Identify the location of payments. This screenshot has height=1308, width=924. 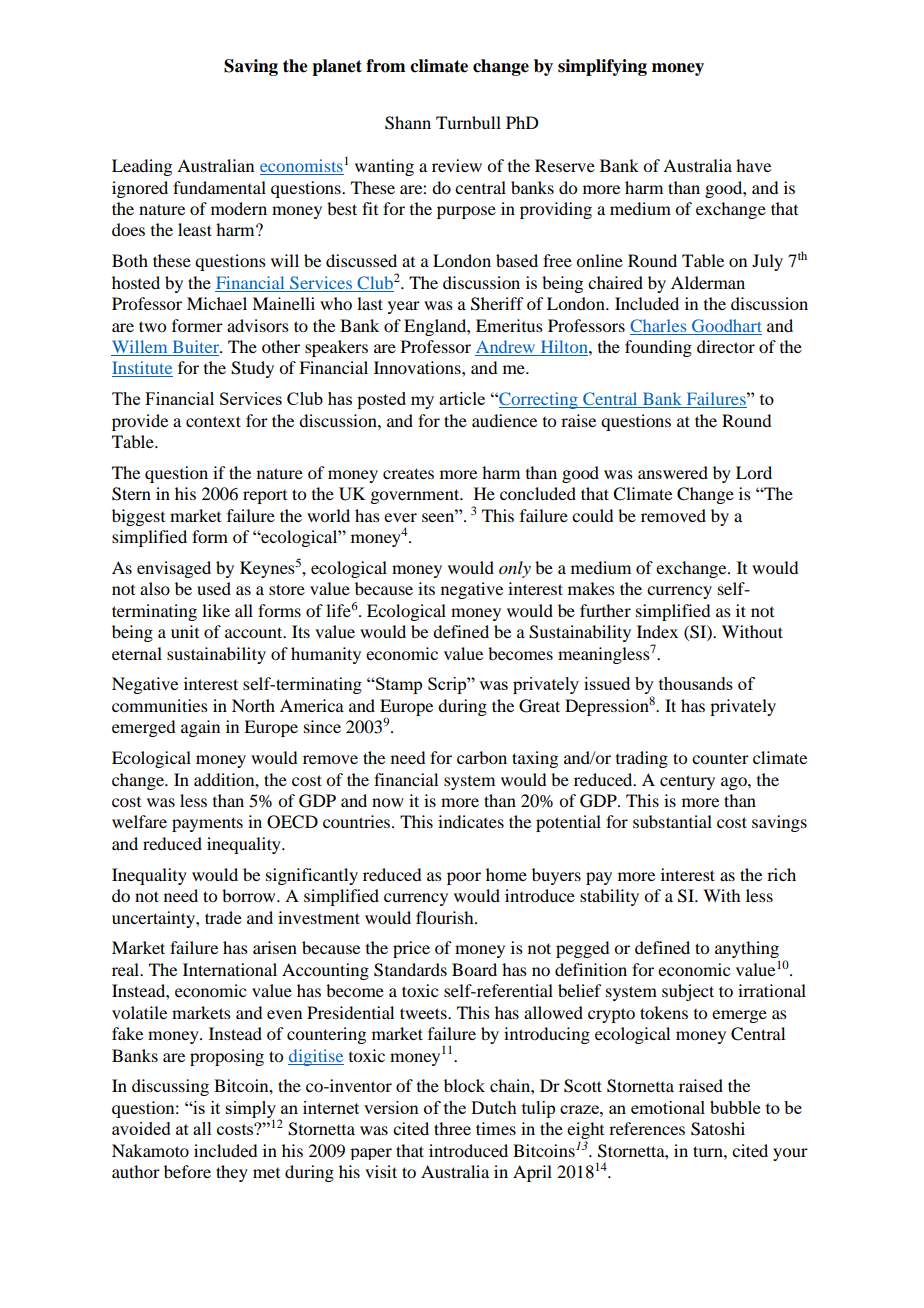
(207, 824).
